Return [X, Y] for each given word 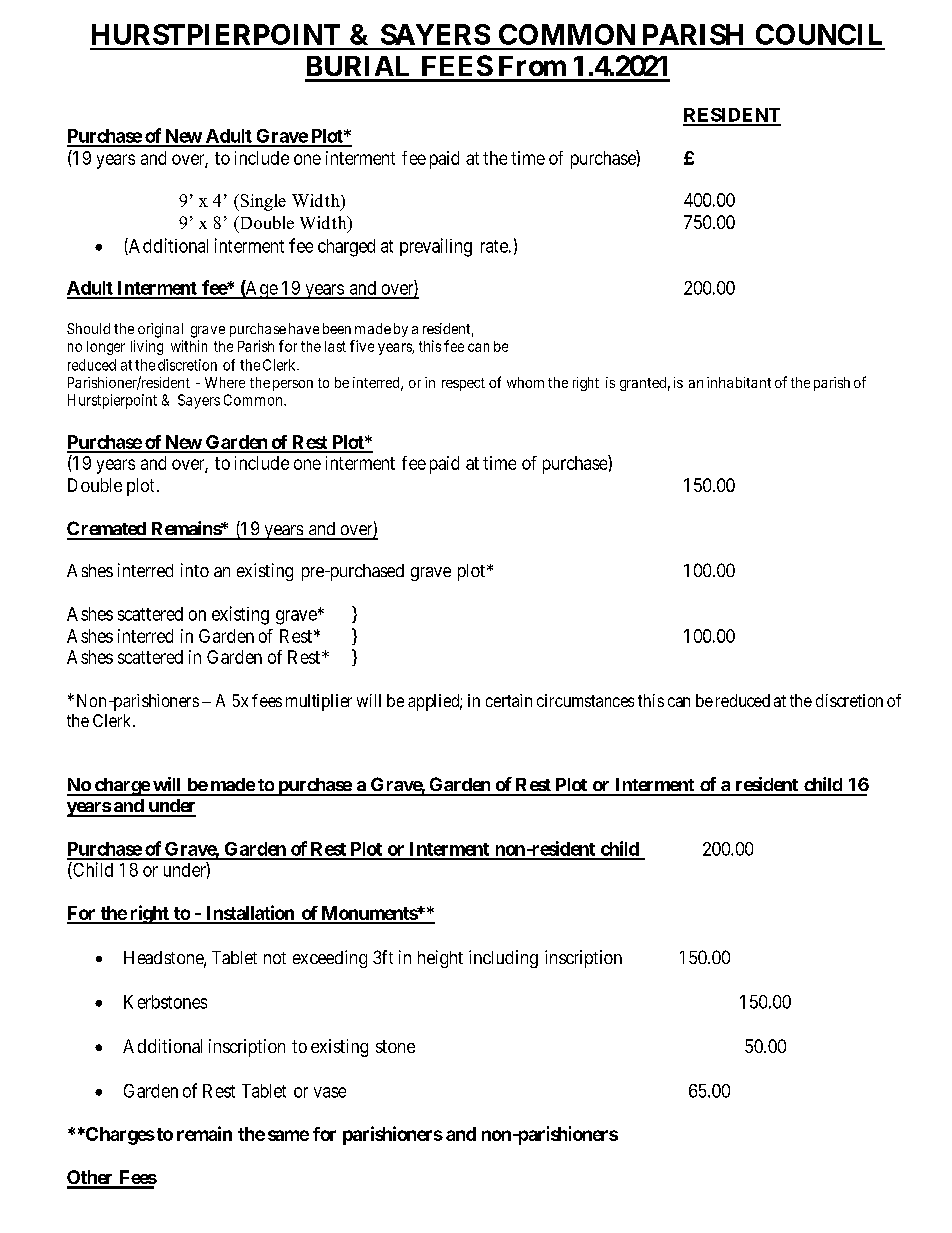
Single [262, 202]
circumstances [585, 700]
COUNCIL [819, 34]
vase [330, 1092]
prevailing [436, 247]
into [195, 570]
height [440, 959]
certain [509, 700]
